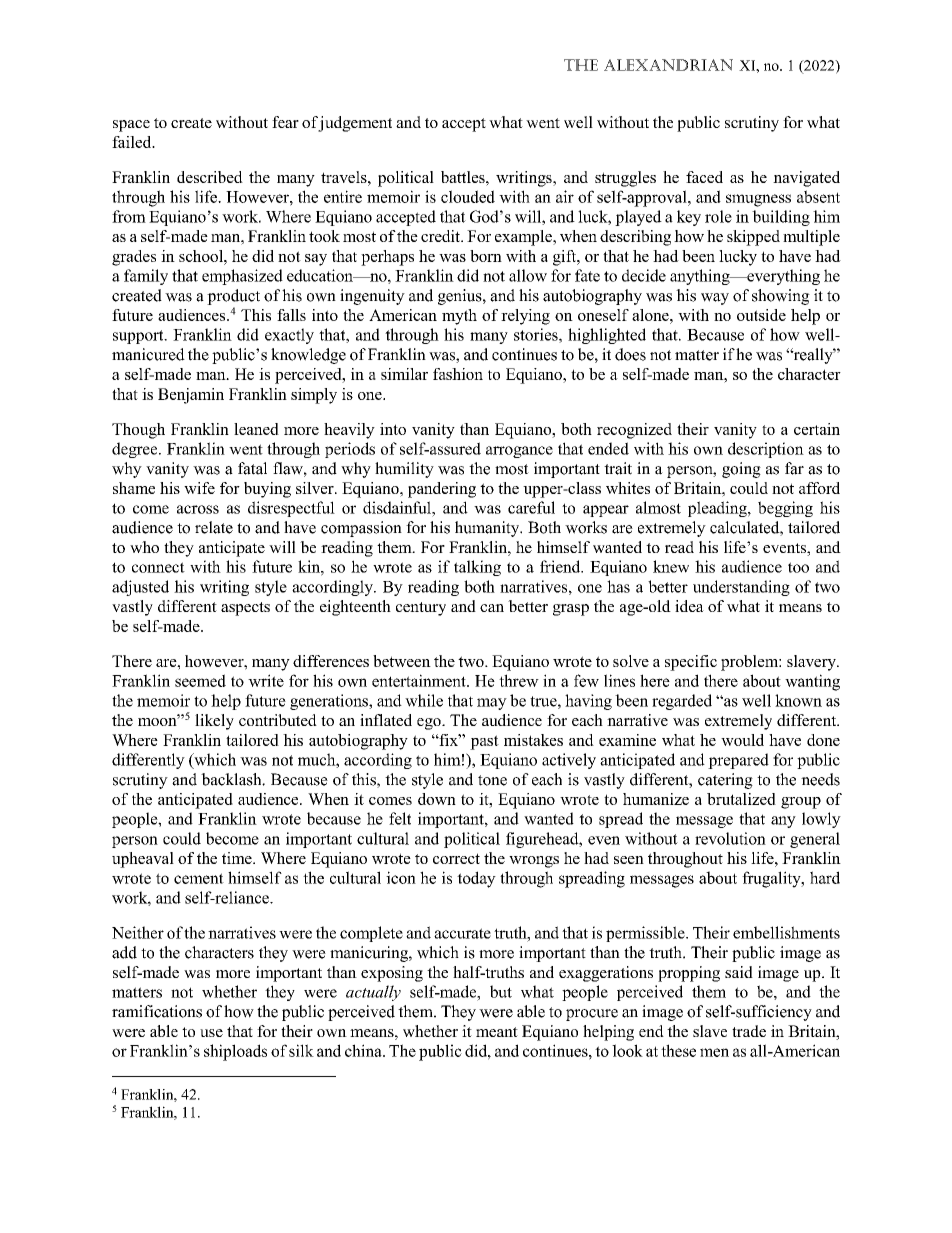 This image has width=952, height=1233. What do you see at coordinates (157, 1011) in the image?
I see `ramifications` at bounding box center [157, 1011].
